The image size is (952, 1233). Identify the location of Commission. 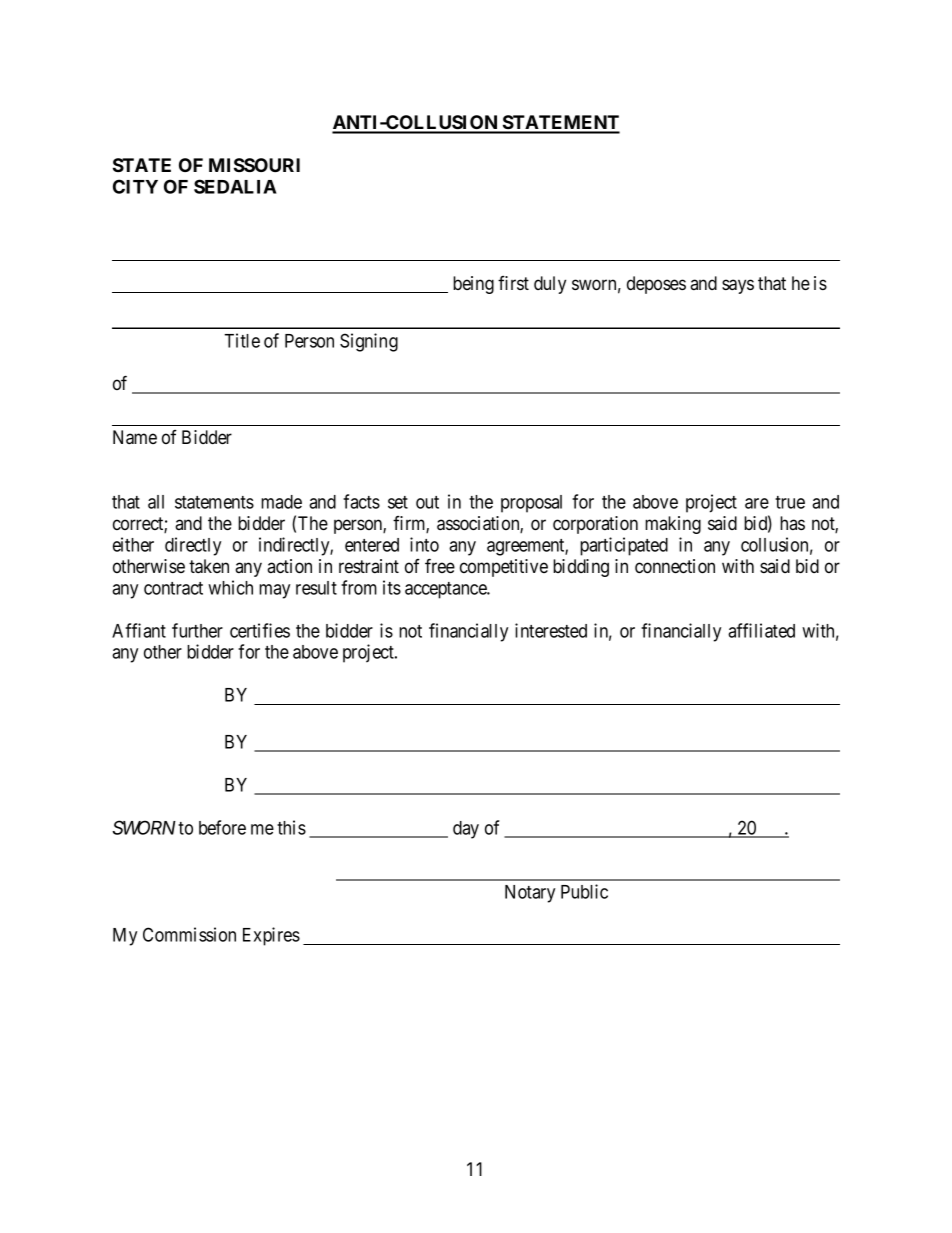
(189, 934).
